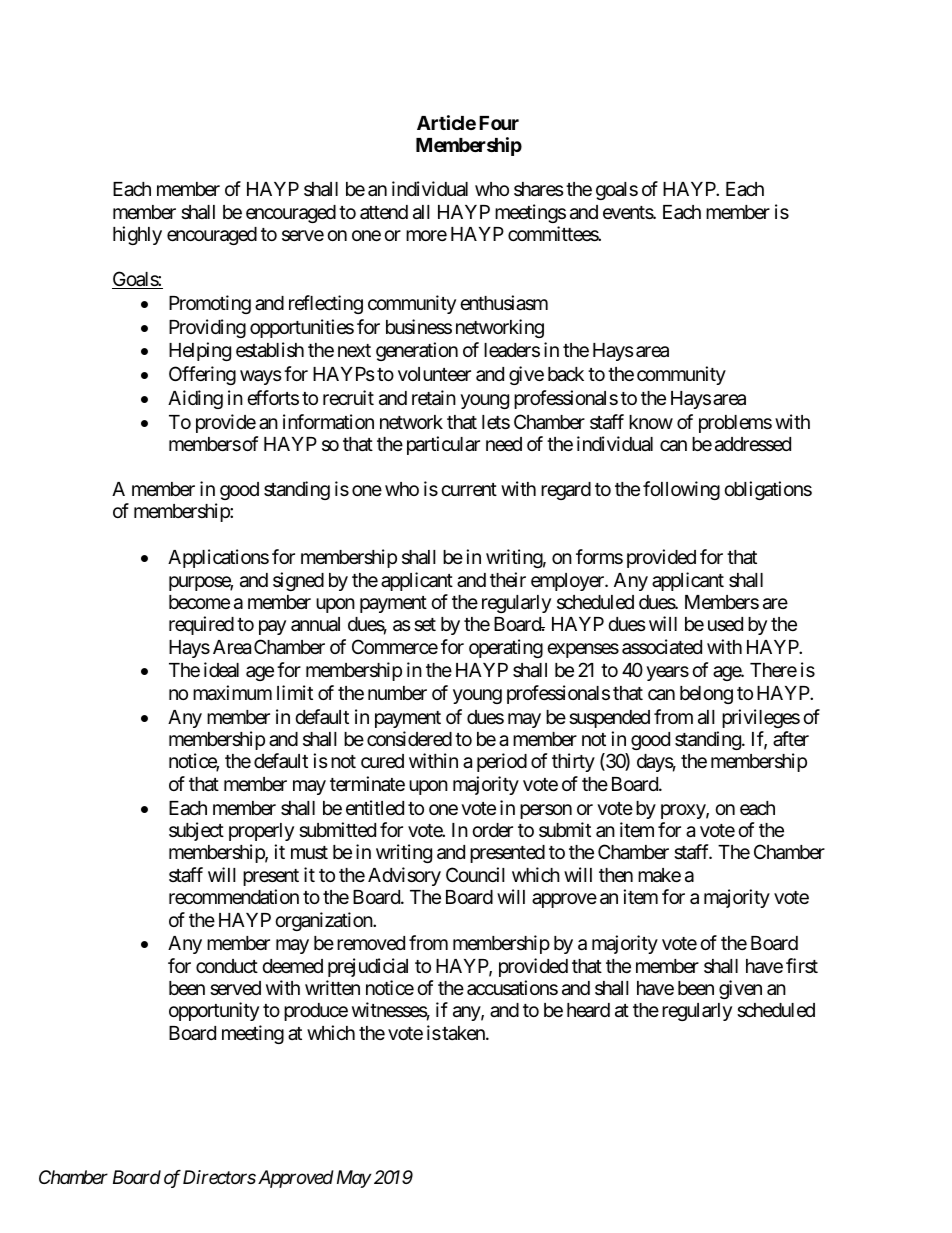  What do you see at coordinates (137, 235) in the screenshot?
I see `highly` at bounding box center [137, 235].
